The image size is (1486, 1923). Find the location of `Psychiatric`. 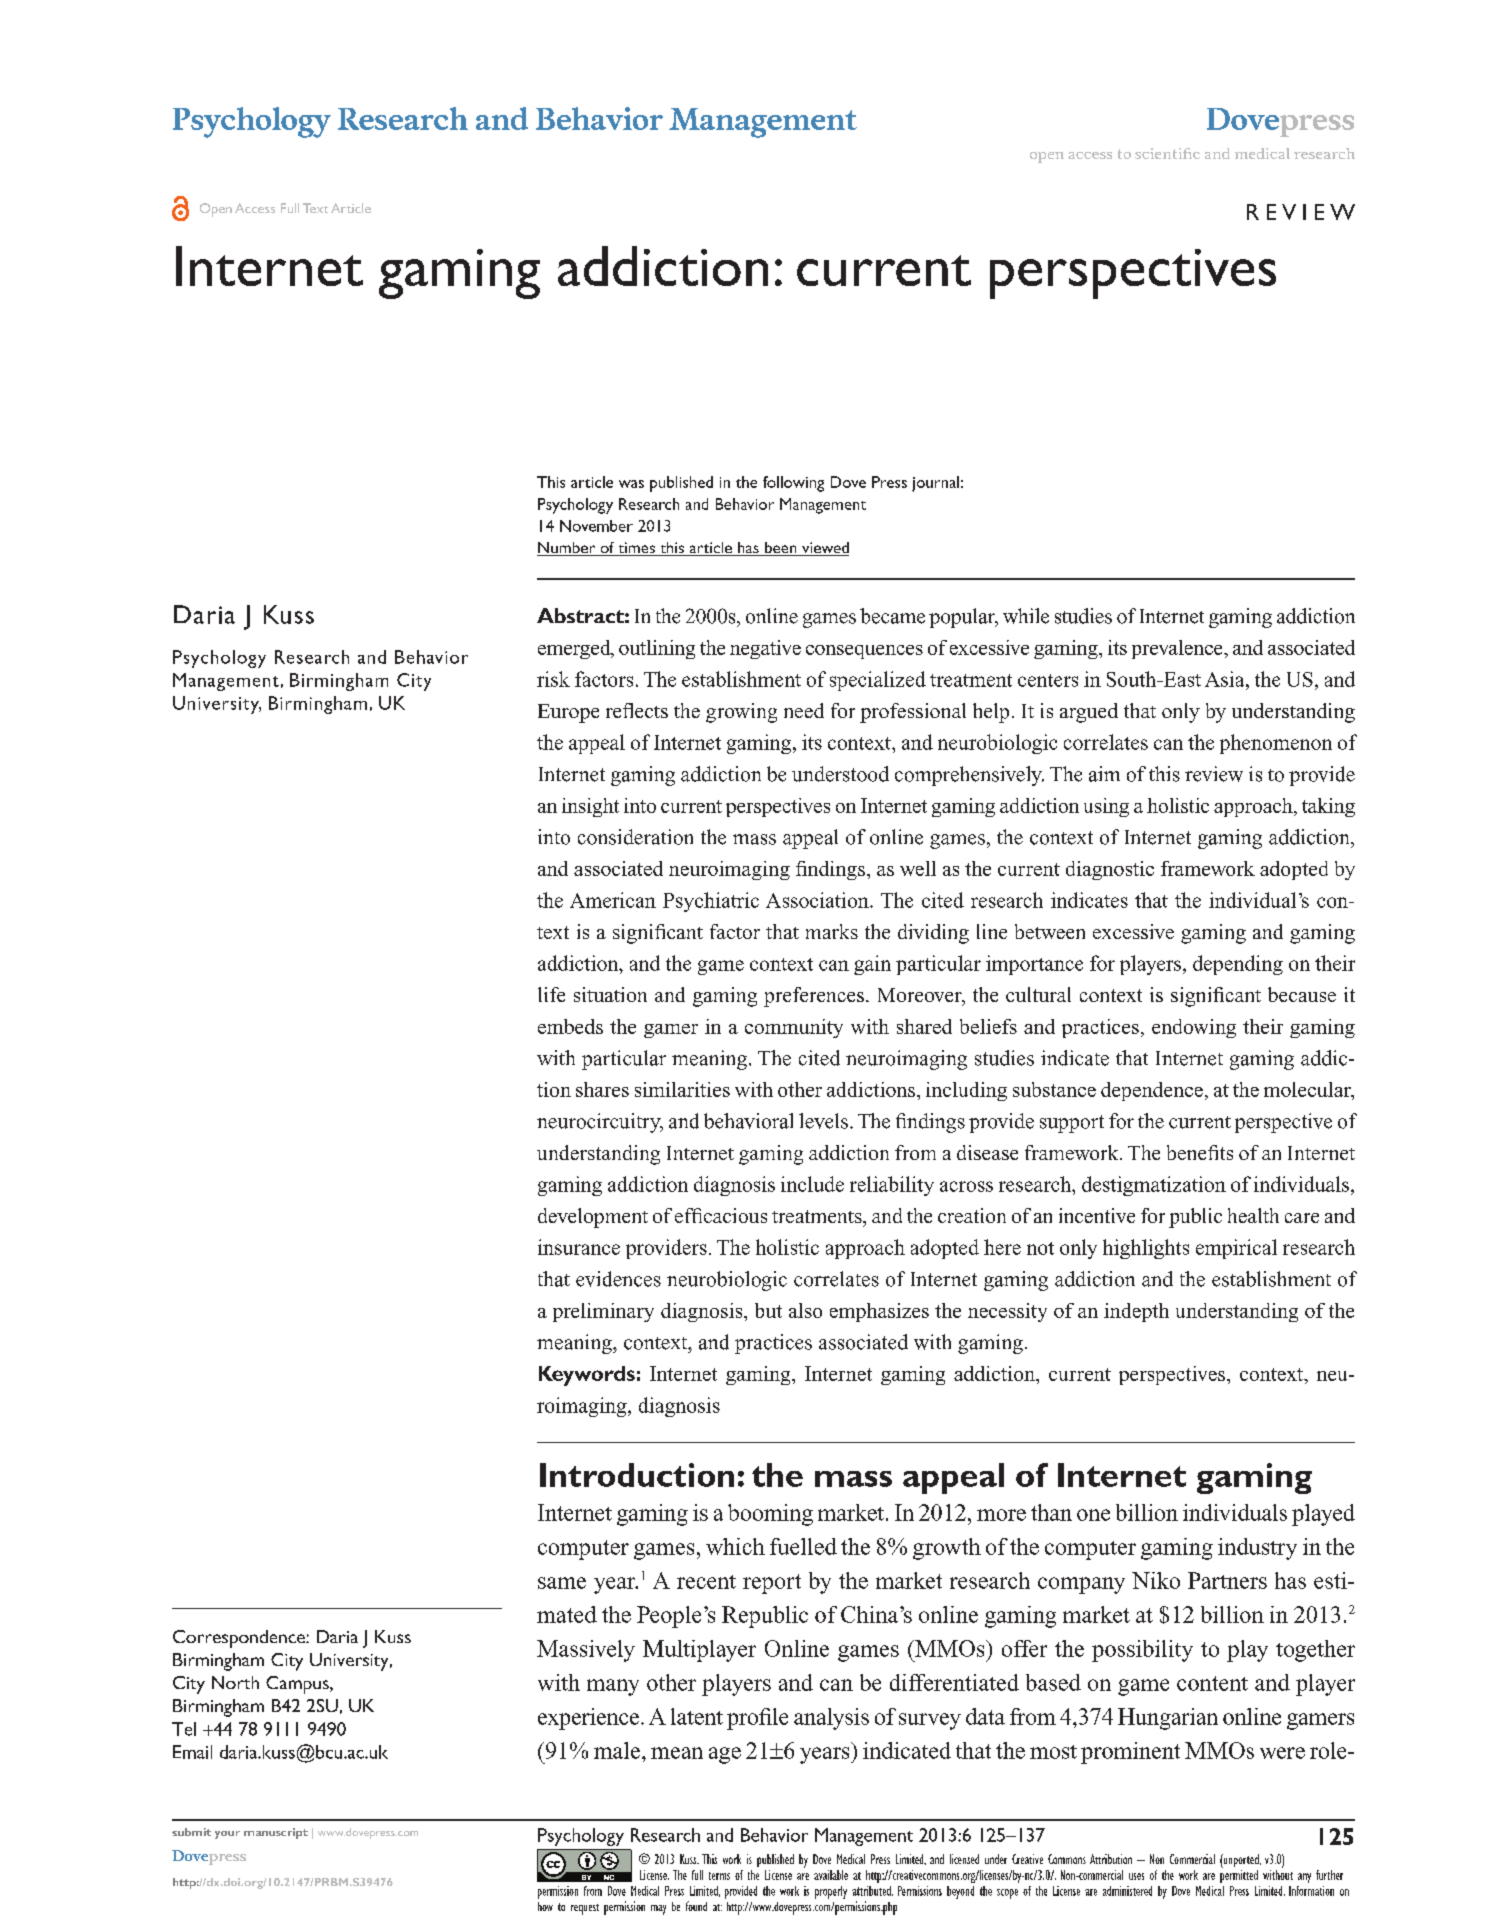

Psychiatric is located at coordinates (711, 902).
